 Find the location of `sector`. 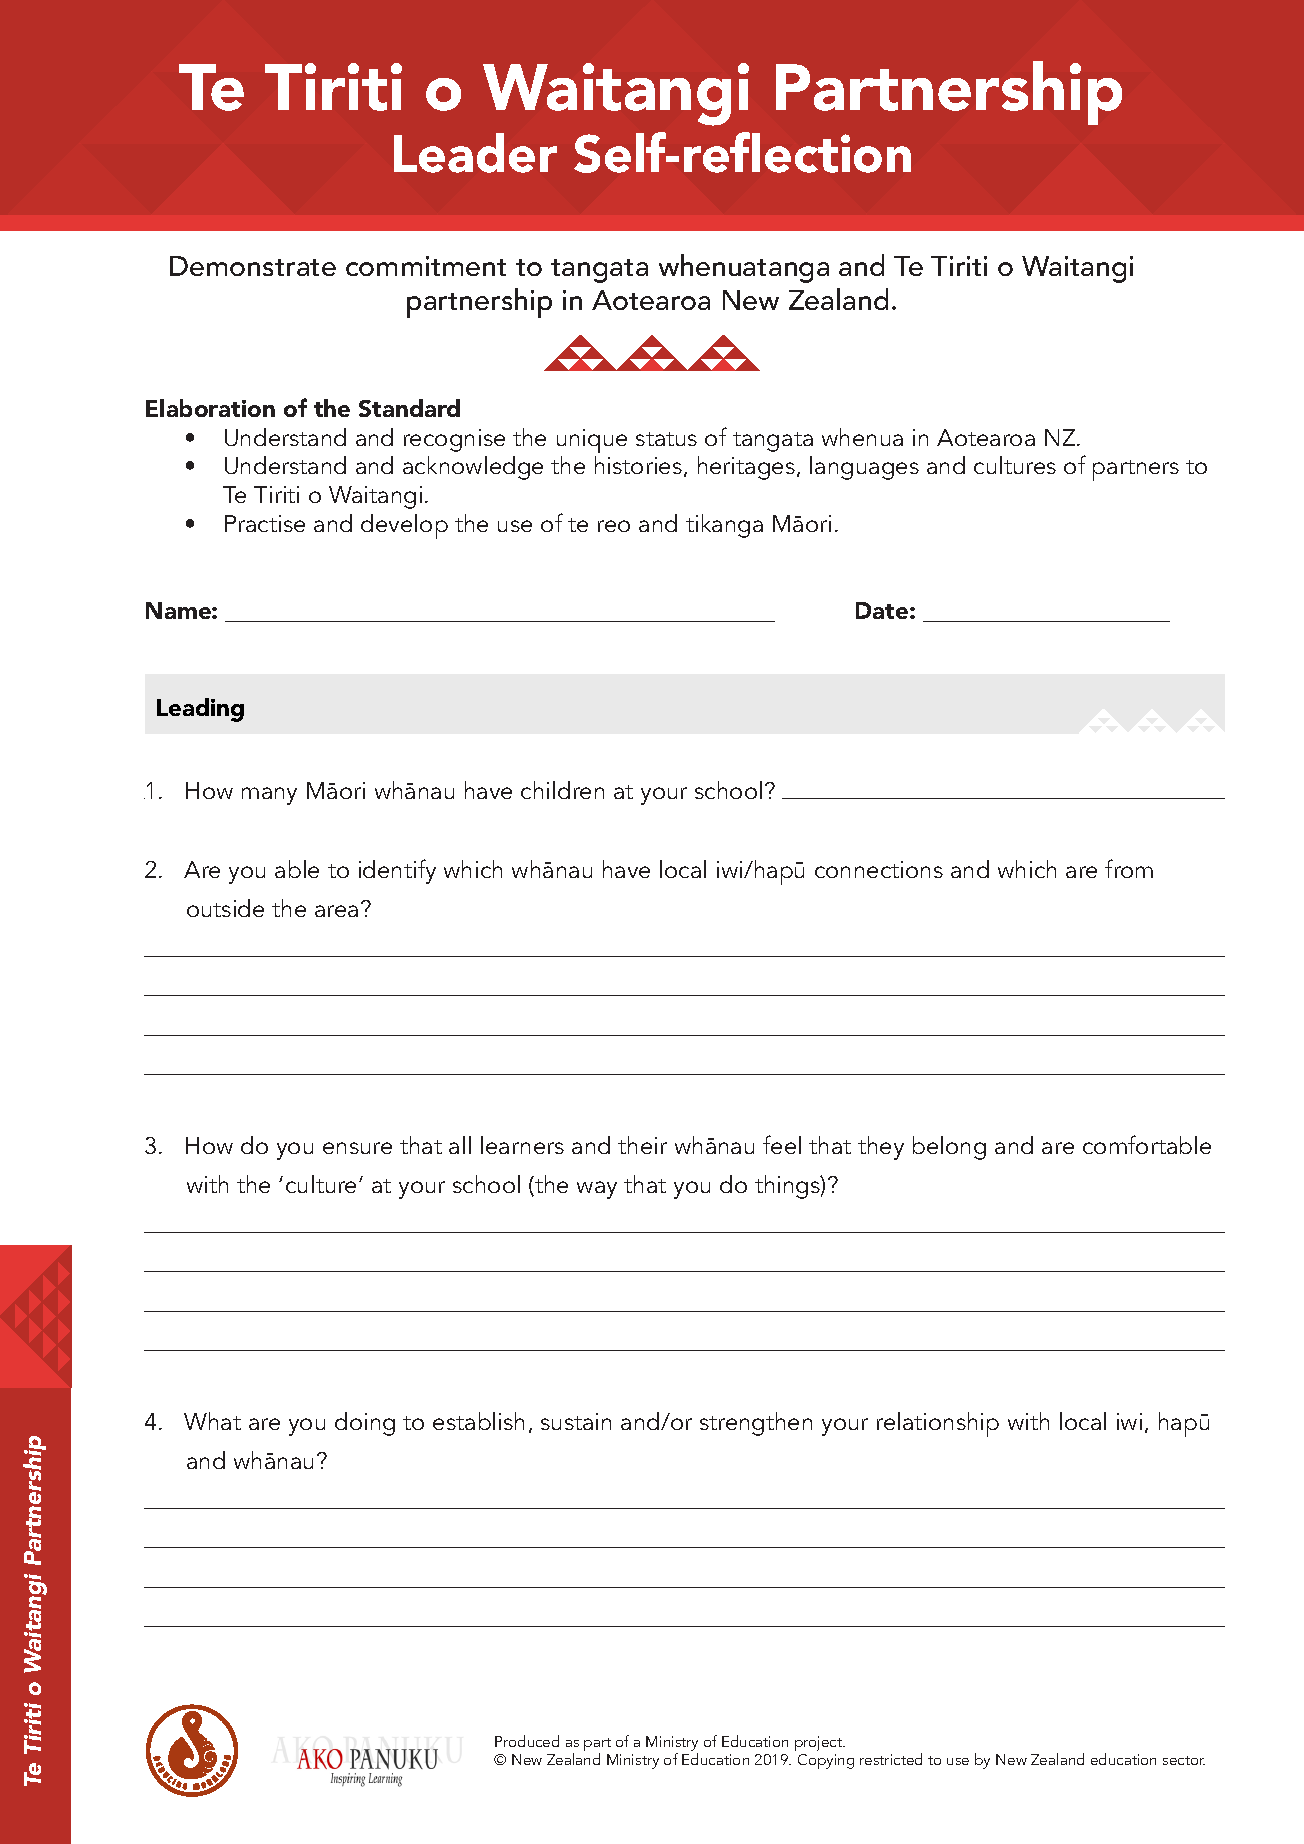

sector is located at coordinates (1184, 1760).
